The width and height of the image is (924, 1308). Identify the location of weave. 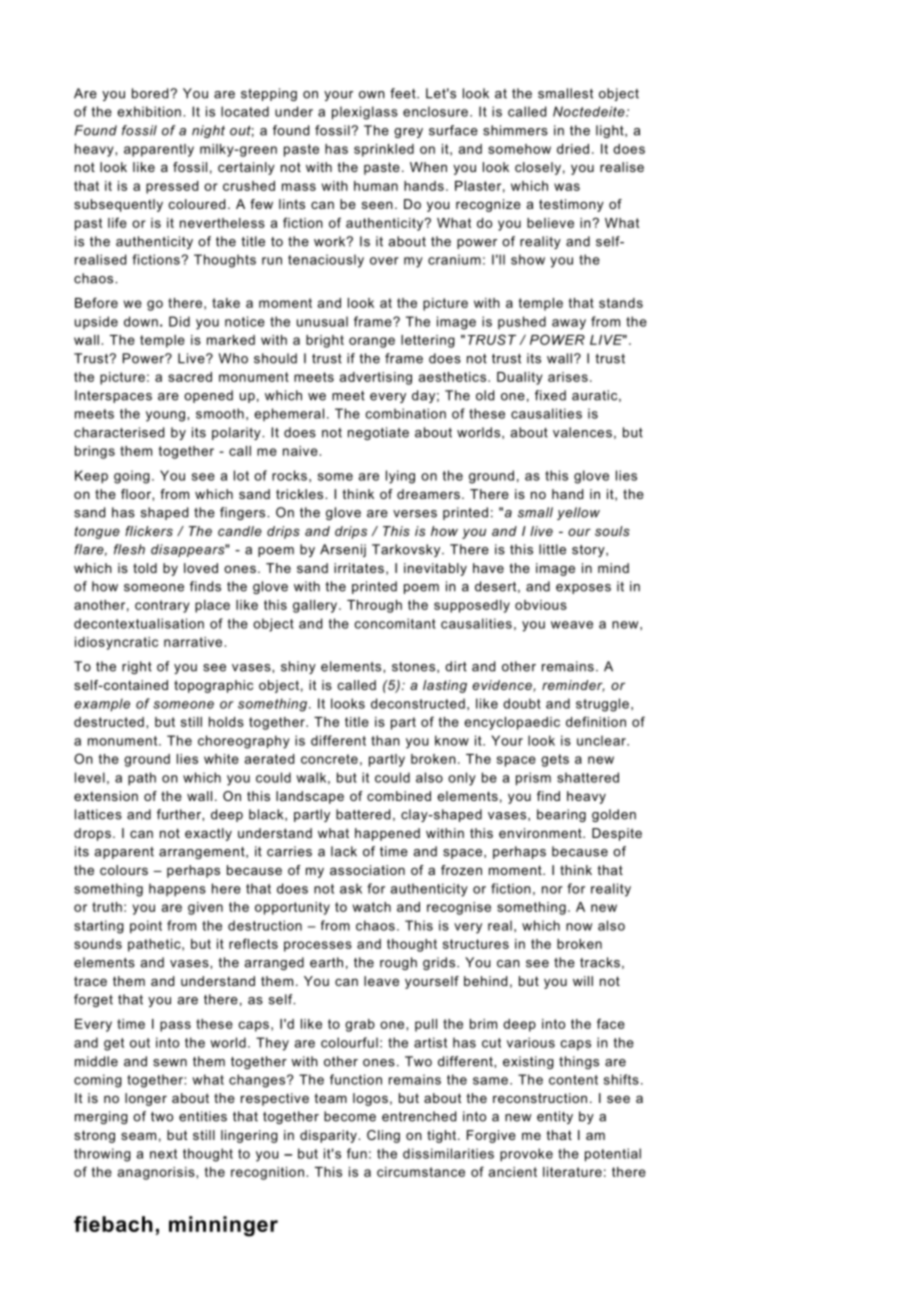
(572, 625).
